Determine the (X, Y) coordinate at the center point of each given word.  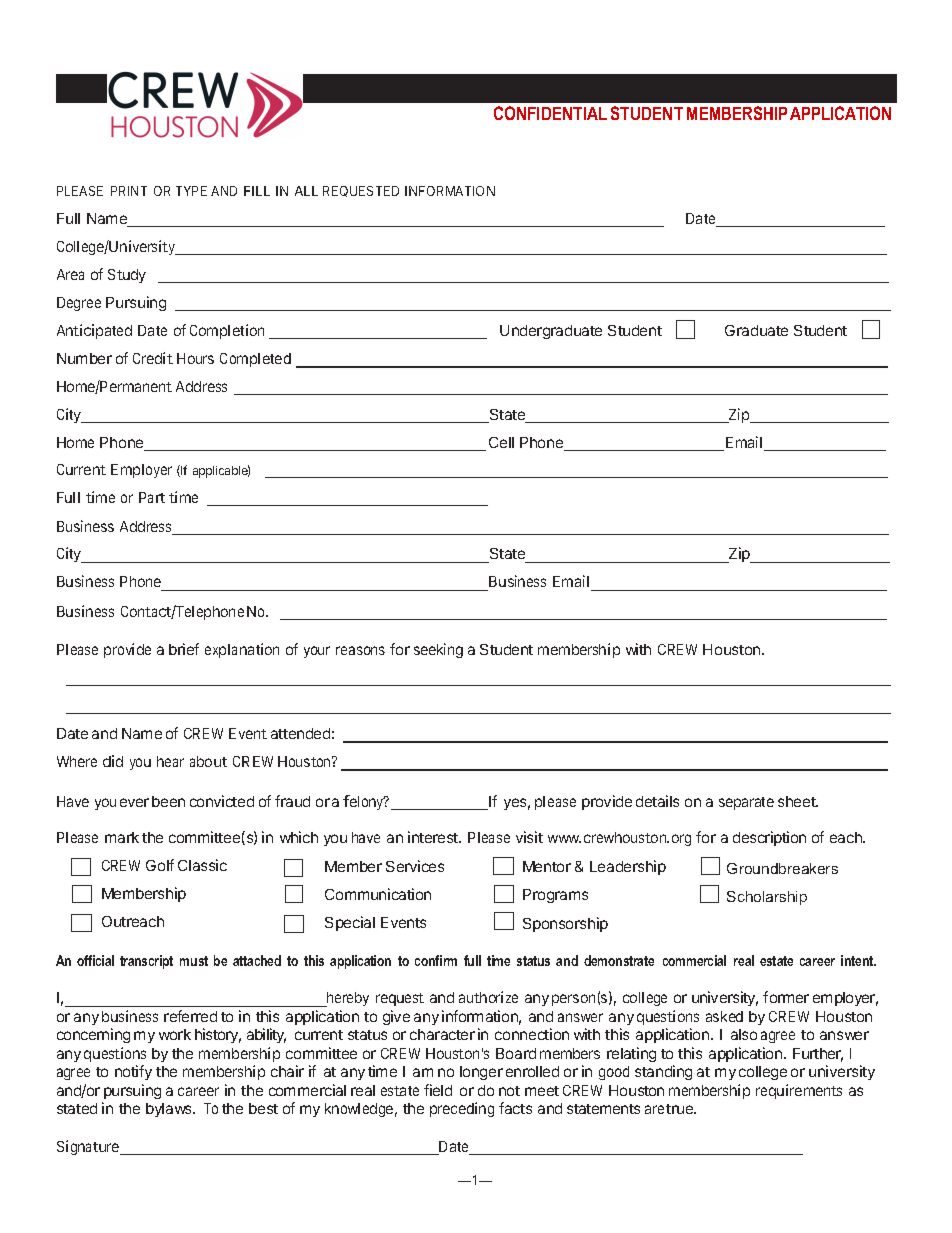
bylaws (170, 1110)
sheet (797, 801)
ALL (306, 191)
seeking (438, 650)
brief (184, 649)
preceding (462, 1109)
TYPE (191, 191)
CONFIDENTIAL (550, 113)
